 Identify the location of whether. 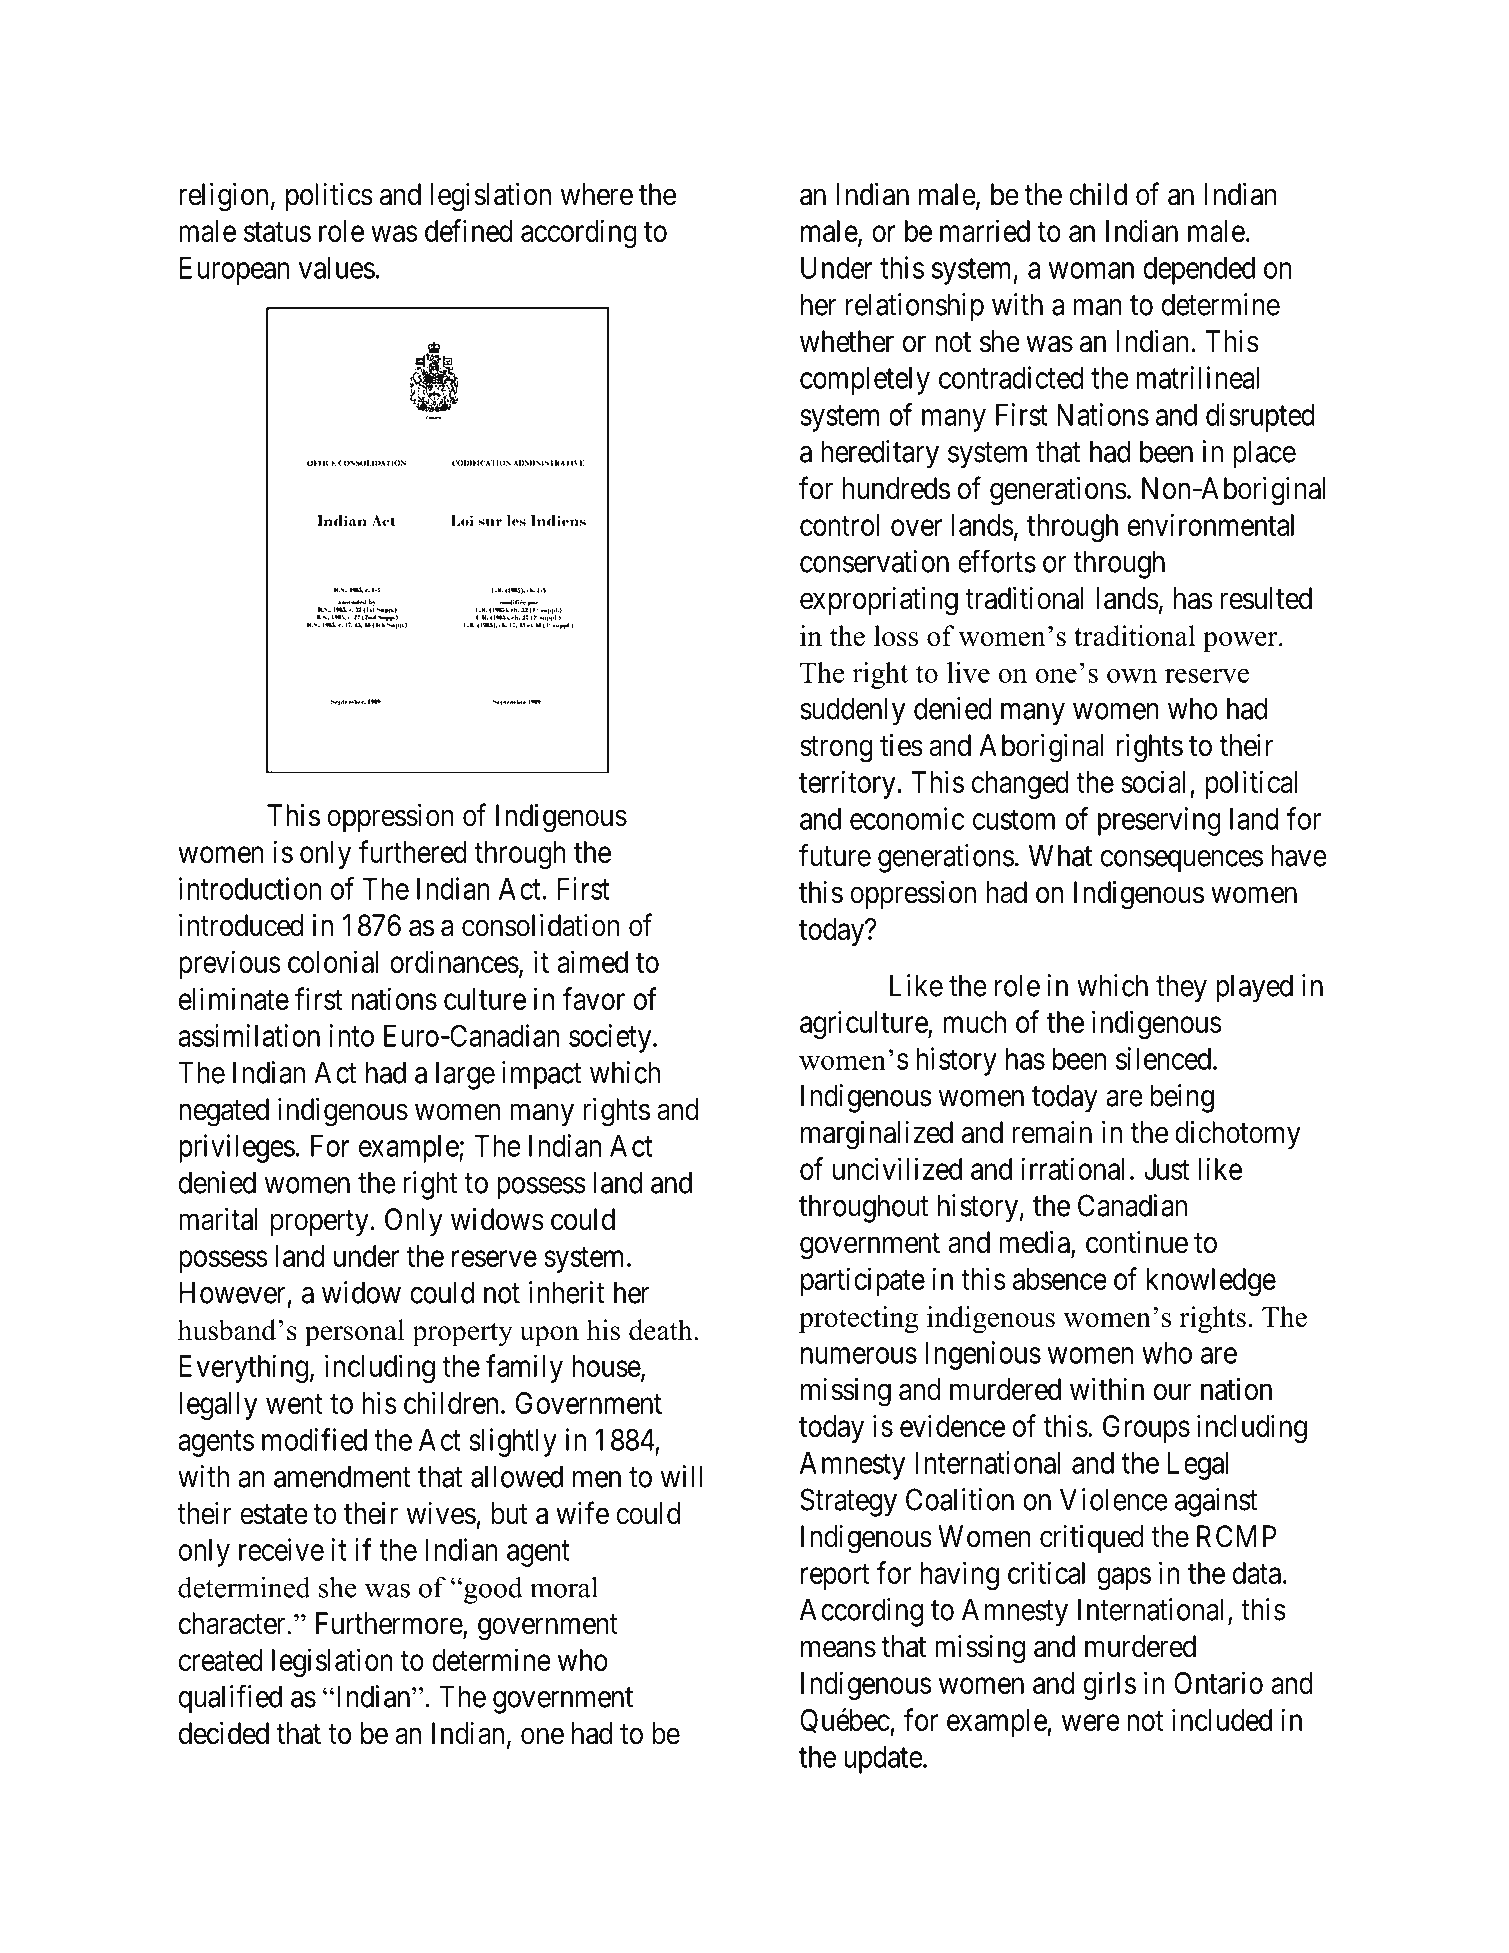
(847, 341).
